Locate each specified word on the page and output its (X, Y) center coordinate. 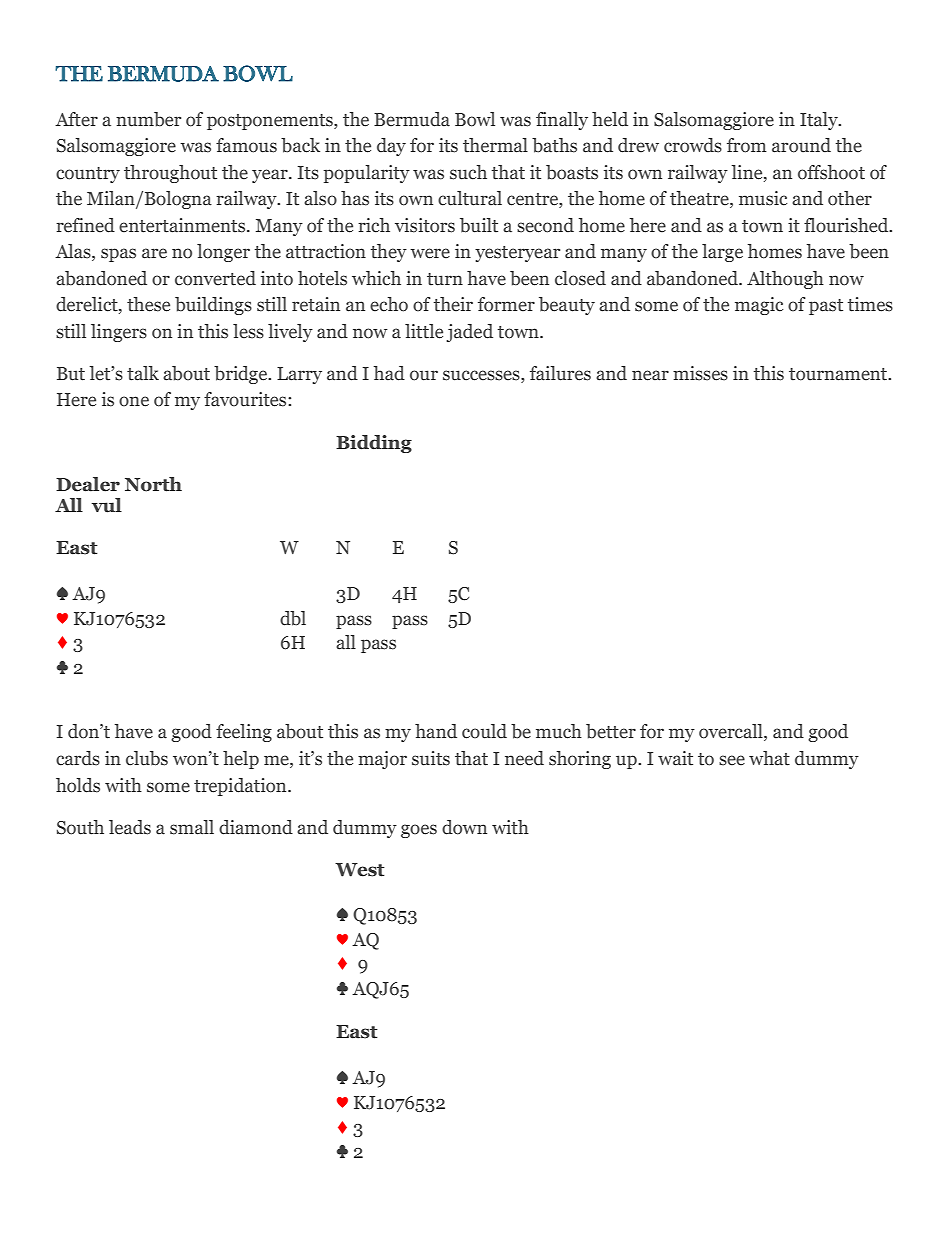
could (484, 731)
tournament (839, 374)
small (192, 827)
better (611, 731)
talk (143, 373)
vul (107, 505)
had (389, 373)
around (801, 145)
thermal (495, 145)
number (148, 119)
